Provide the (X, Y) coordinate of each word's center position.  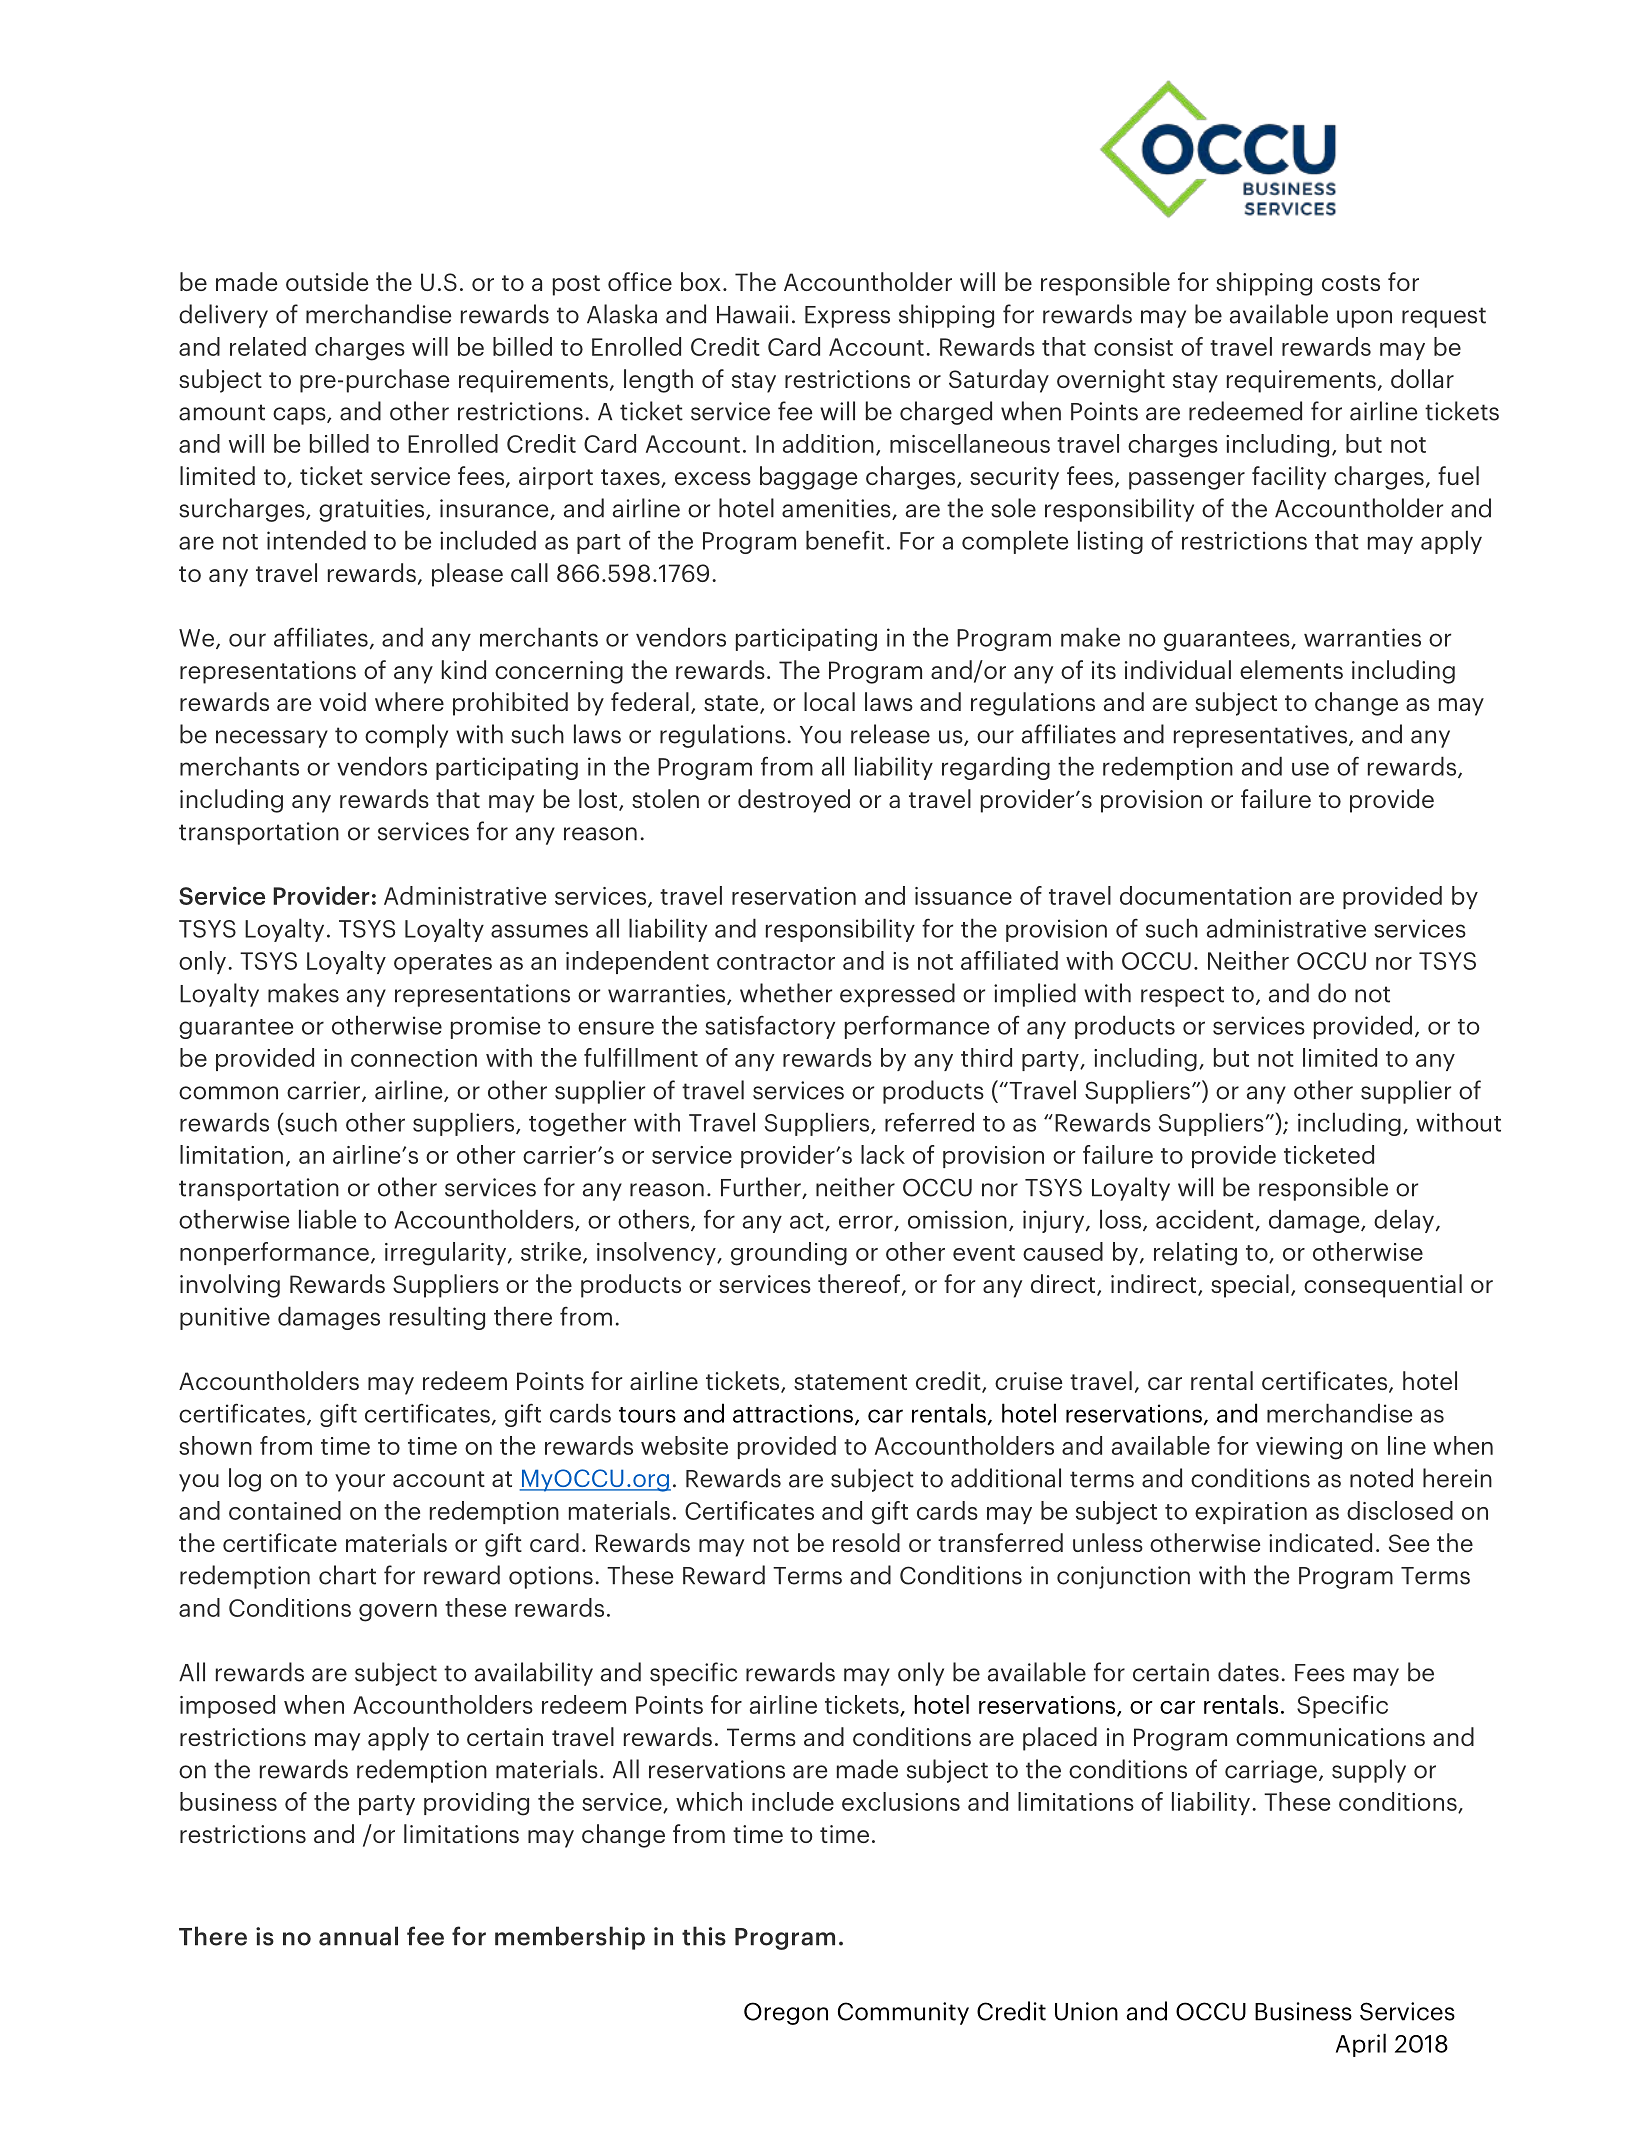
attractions (793, 1413)
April (1361, 2045)
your (360, 1483)
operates (443, 964)
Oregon (786, 2013)
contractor (776, 962)
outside (327, 281)
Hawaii (752, 314)
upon (1364, 319)
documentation (1205, 895)
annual (358, 1936)
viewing (1299, 1448)
